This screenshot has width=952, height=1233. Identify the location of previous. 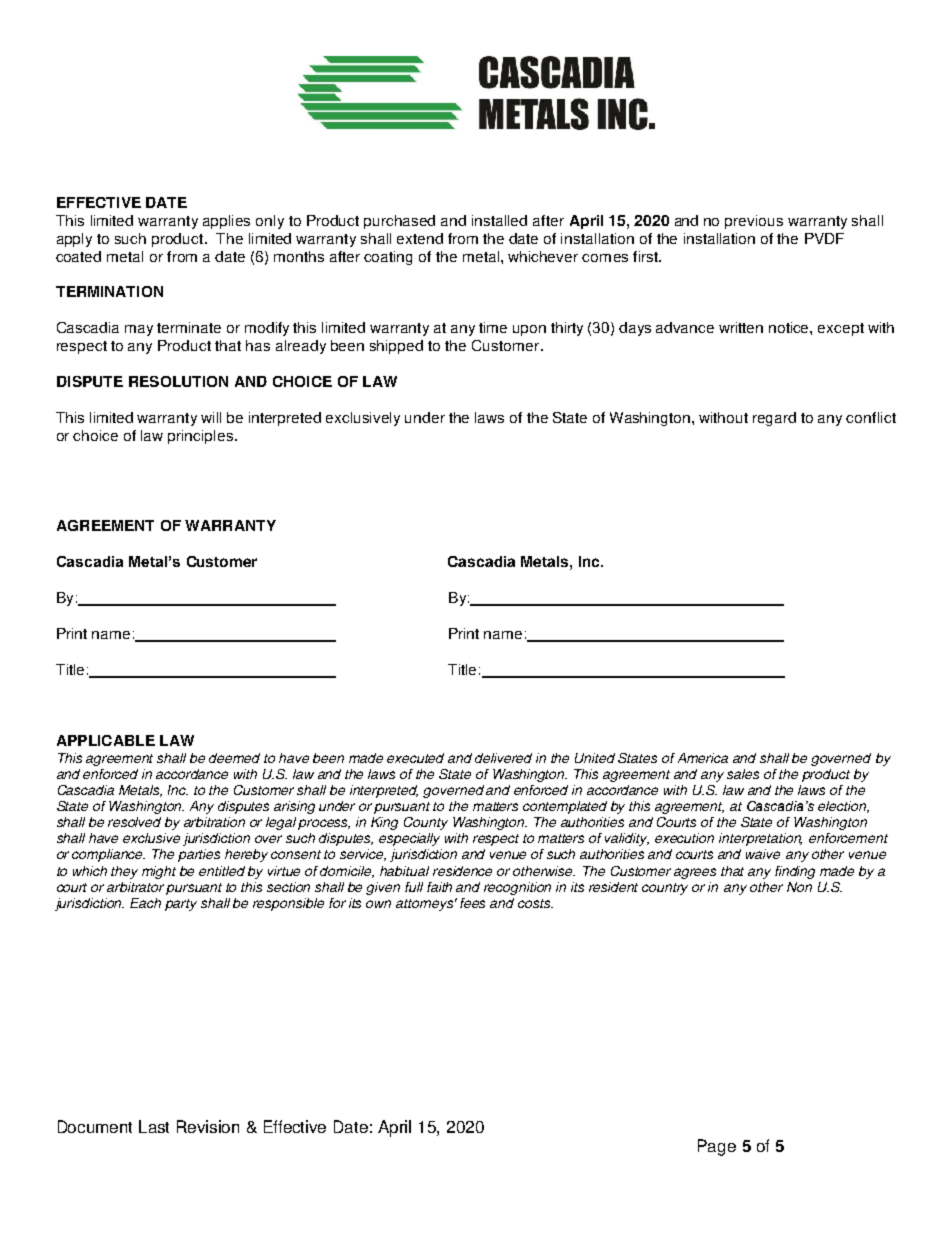
(754, 222).
